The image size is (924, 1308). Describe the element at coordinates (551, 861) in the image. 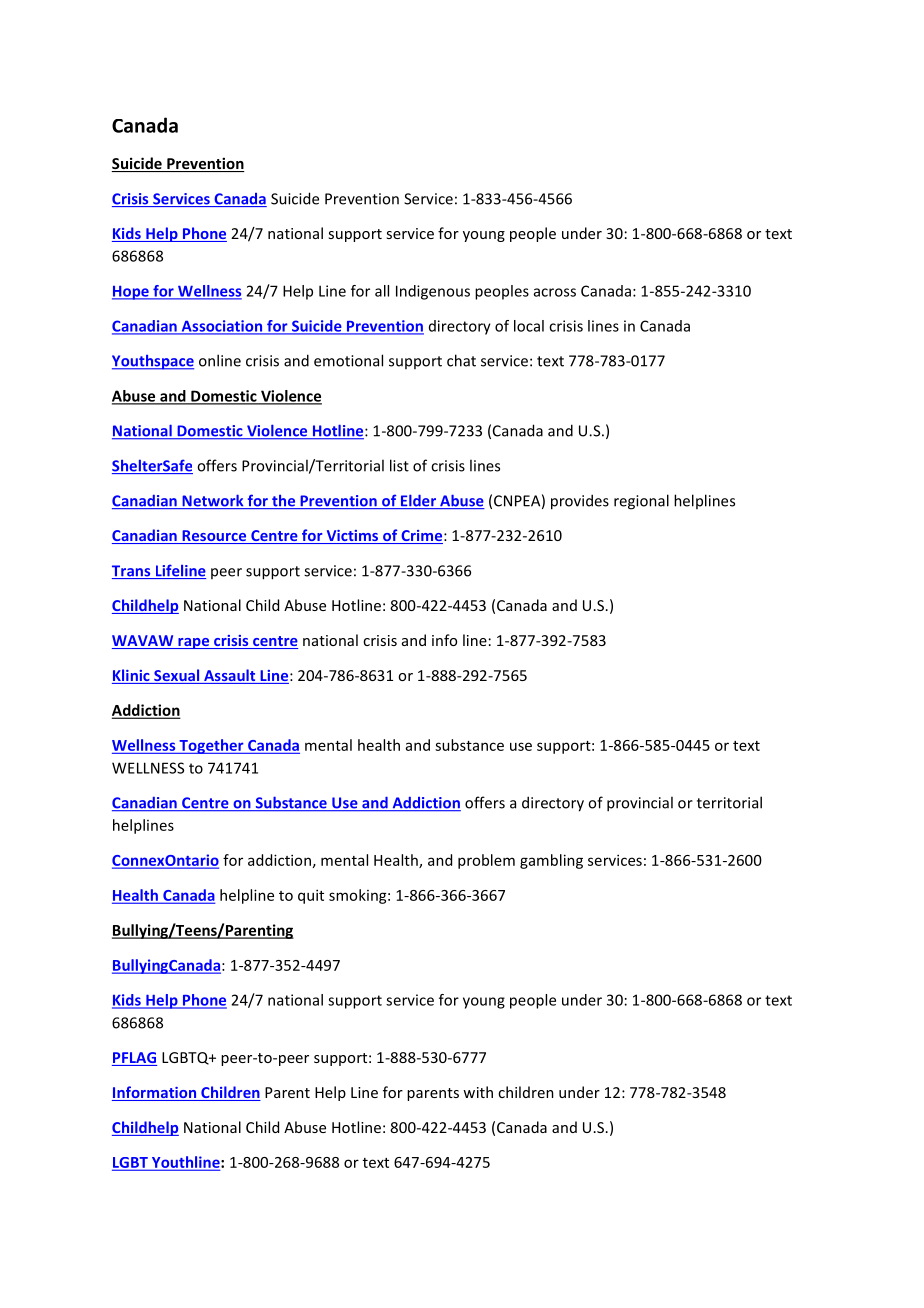

I see `gambling` at that location.
